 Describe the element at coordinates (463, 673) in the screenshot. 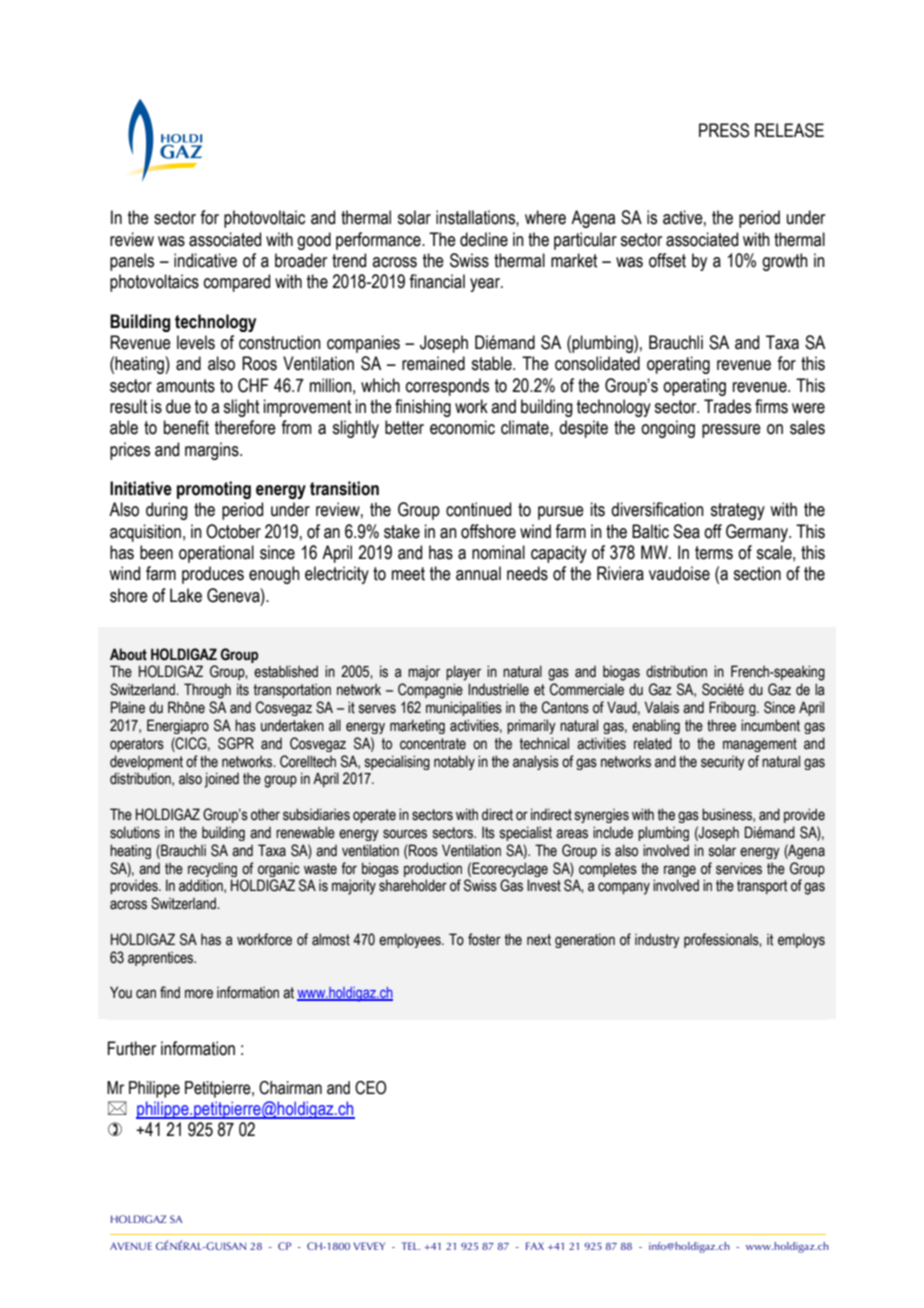

I see `player` at that location.
